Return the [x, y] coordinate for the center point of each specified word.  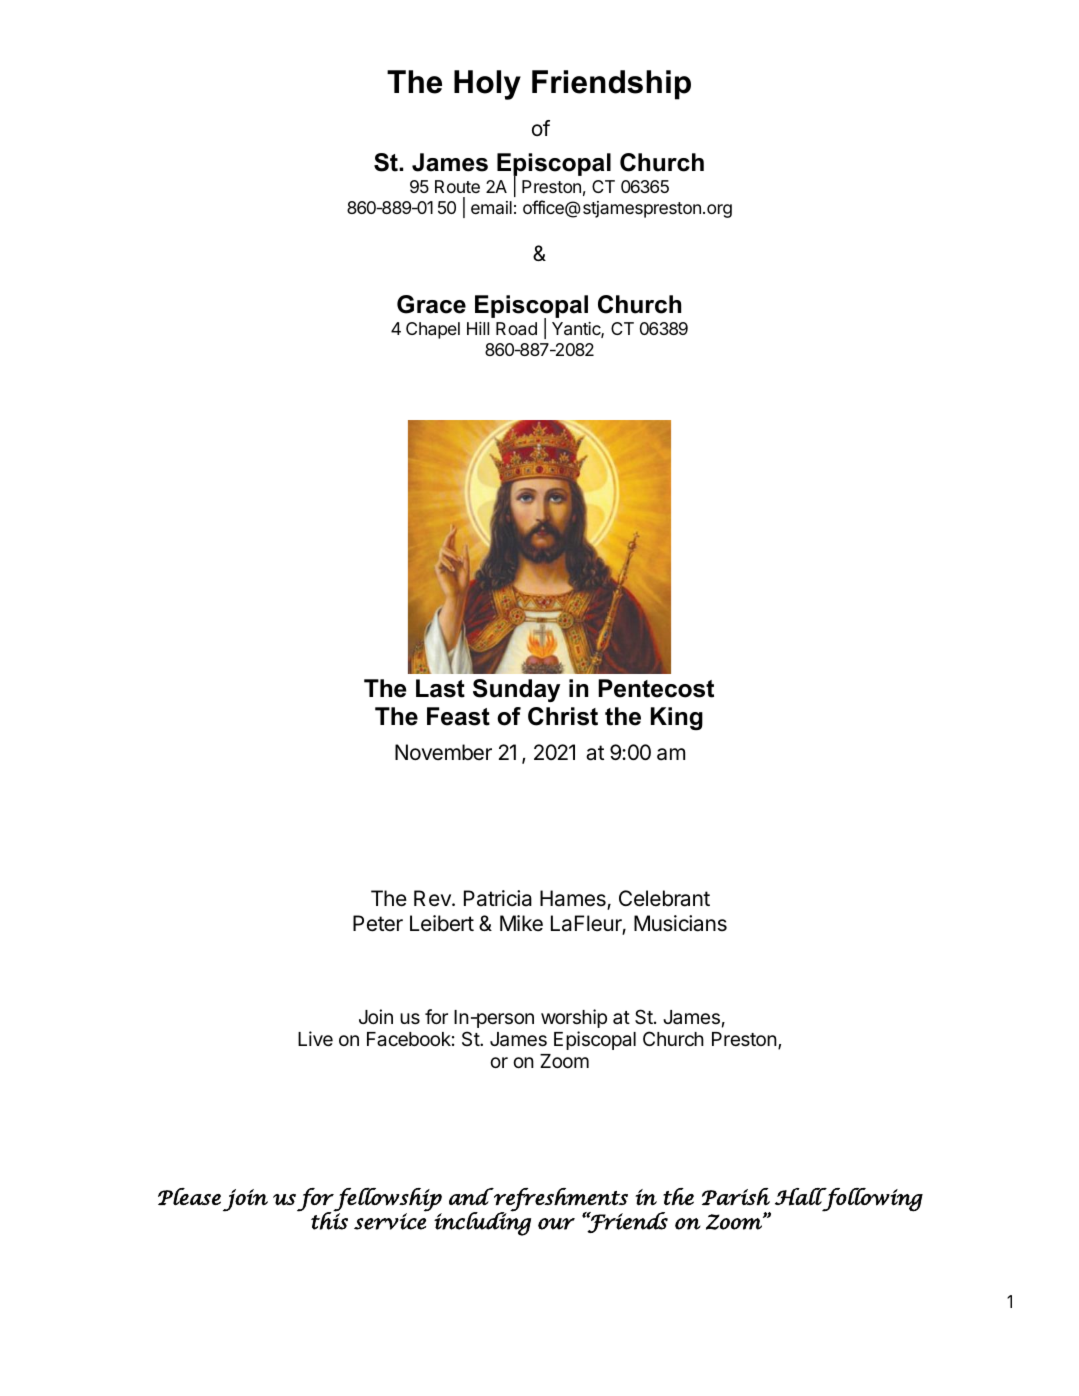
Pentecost [656, 688]
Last [440, 688]
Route [457, 186]
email [491, 207]
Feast [458, 716]
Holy [487, 85]
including [482, 1223]
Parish [736, 1197]
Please [189, 1196]
